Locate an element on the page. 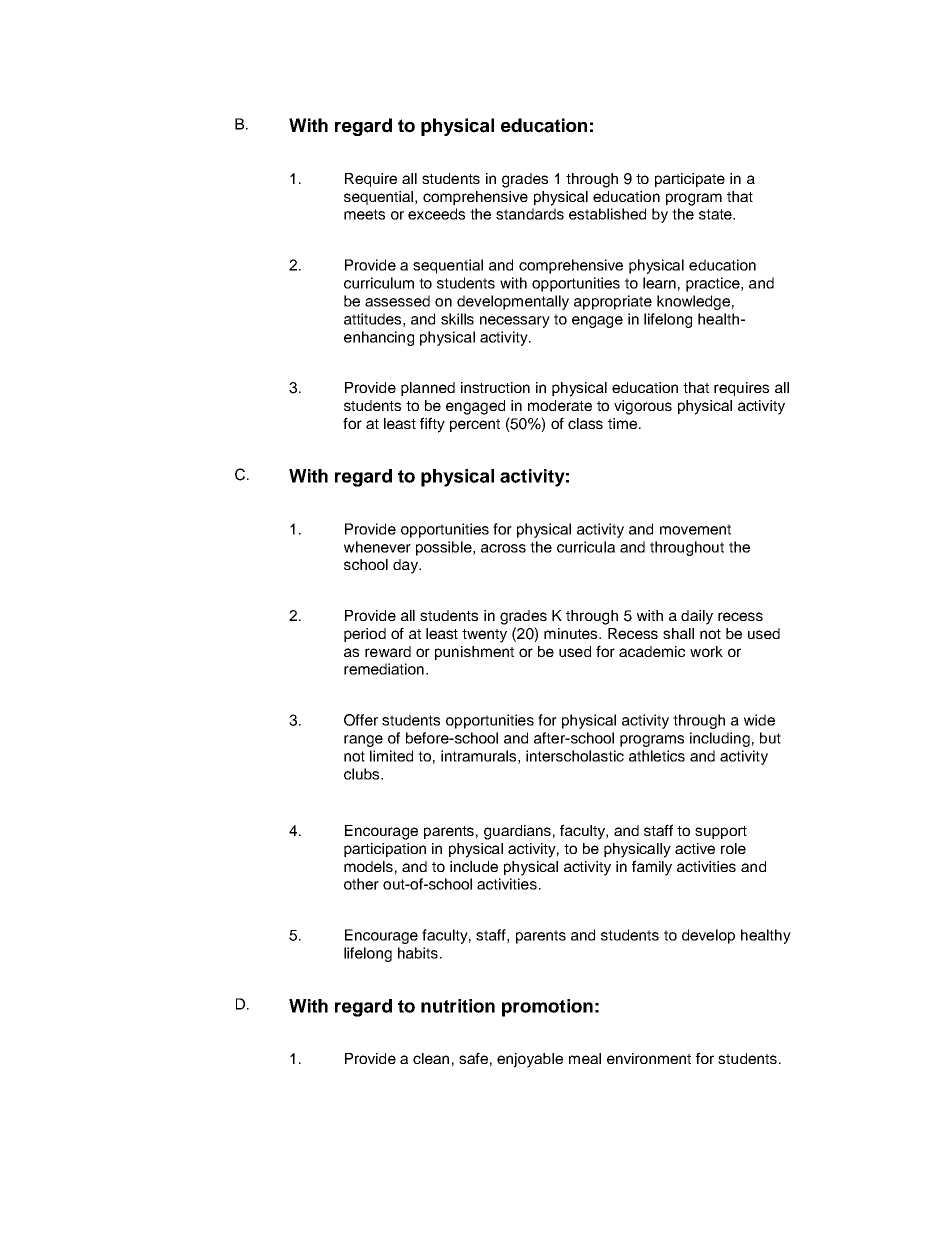  exceeds is located at coordinates (436, 214).
